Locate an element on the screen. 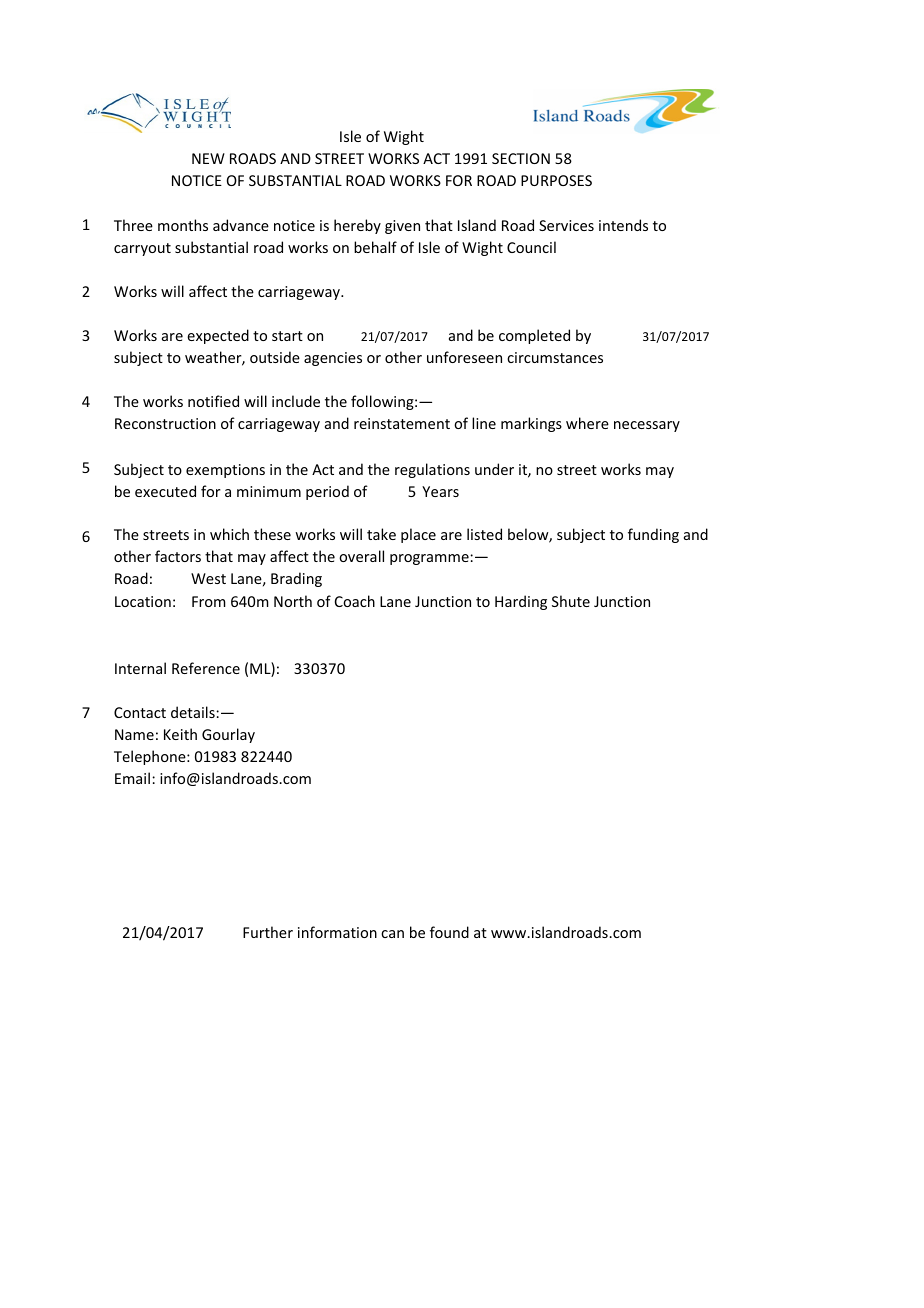  take is located at coordinates (381, 534).
